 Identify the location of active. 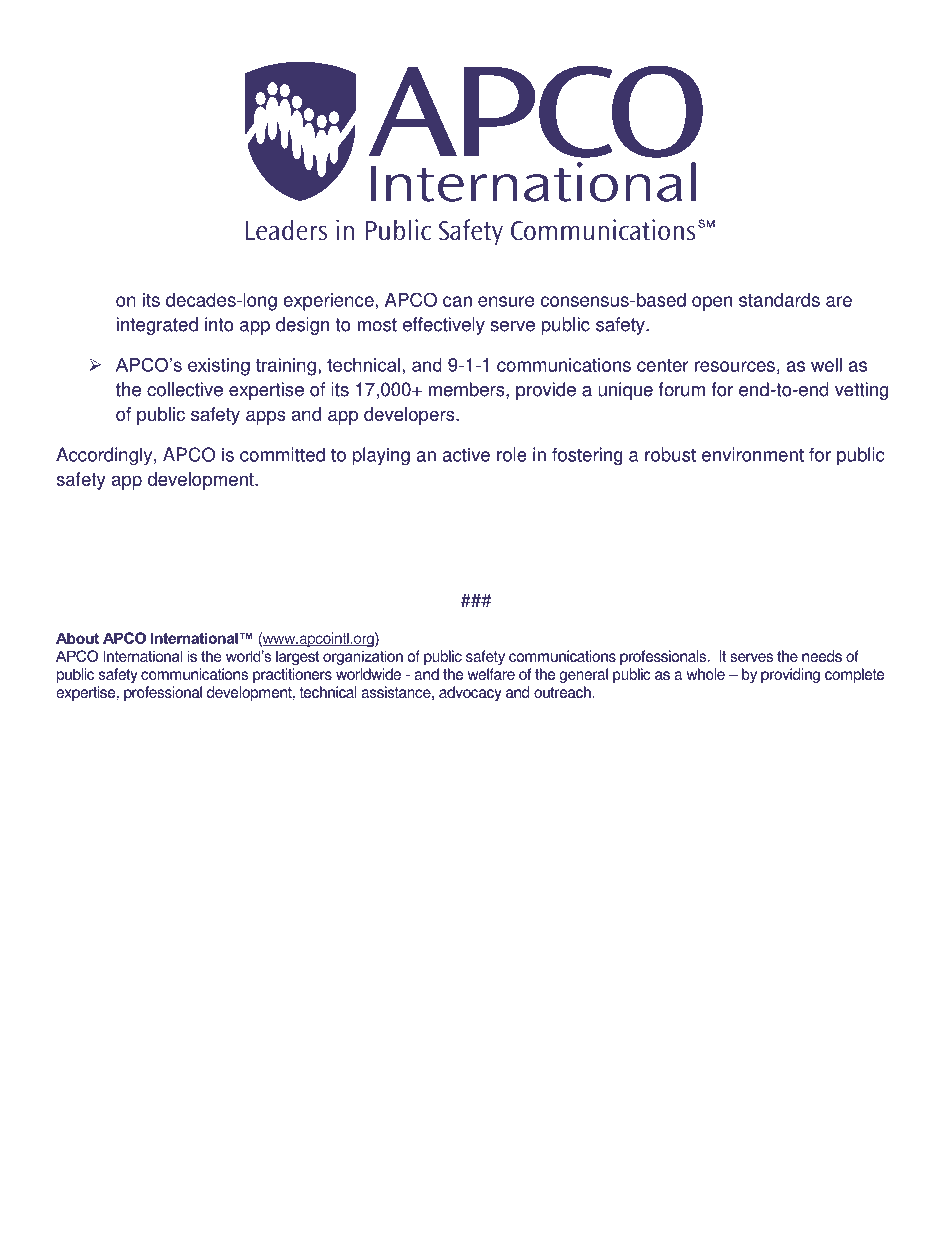
(466, 454).
